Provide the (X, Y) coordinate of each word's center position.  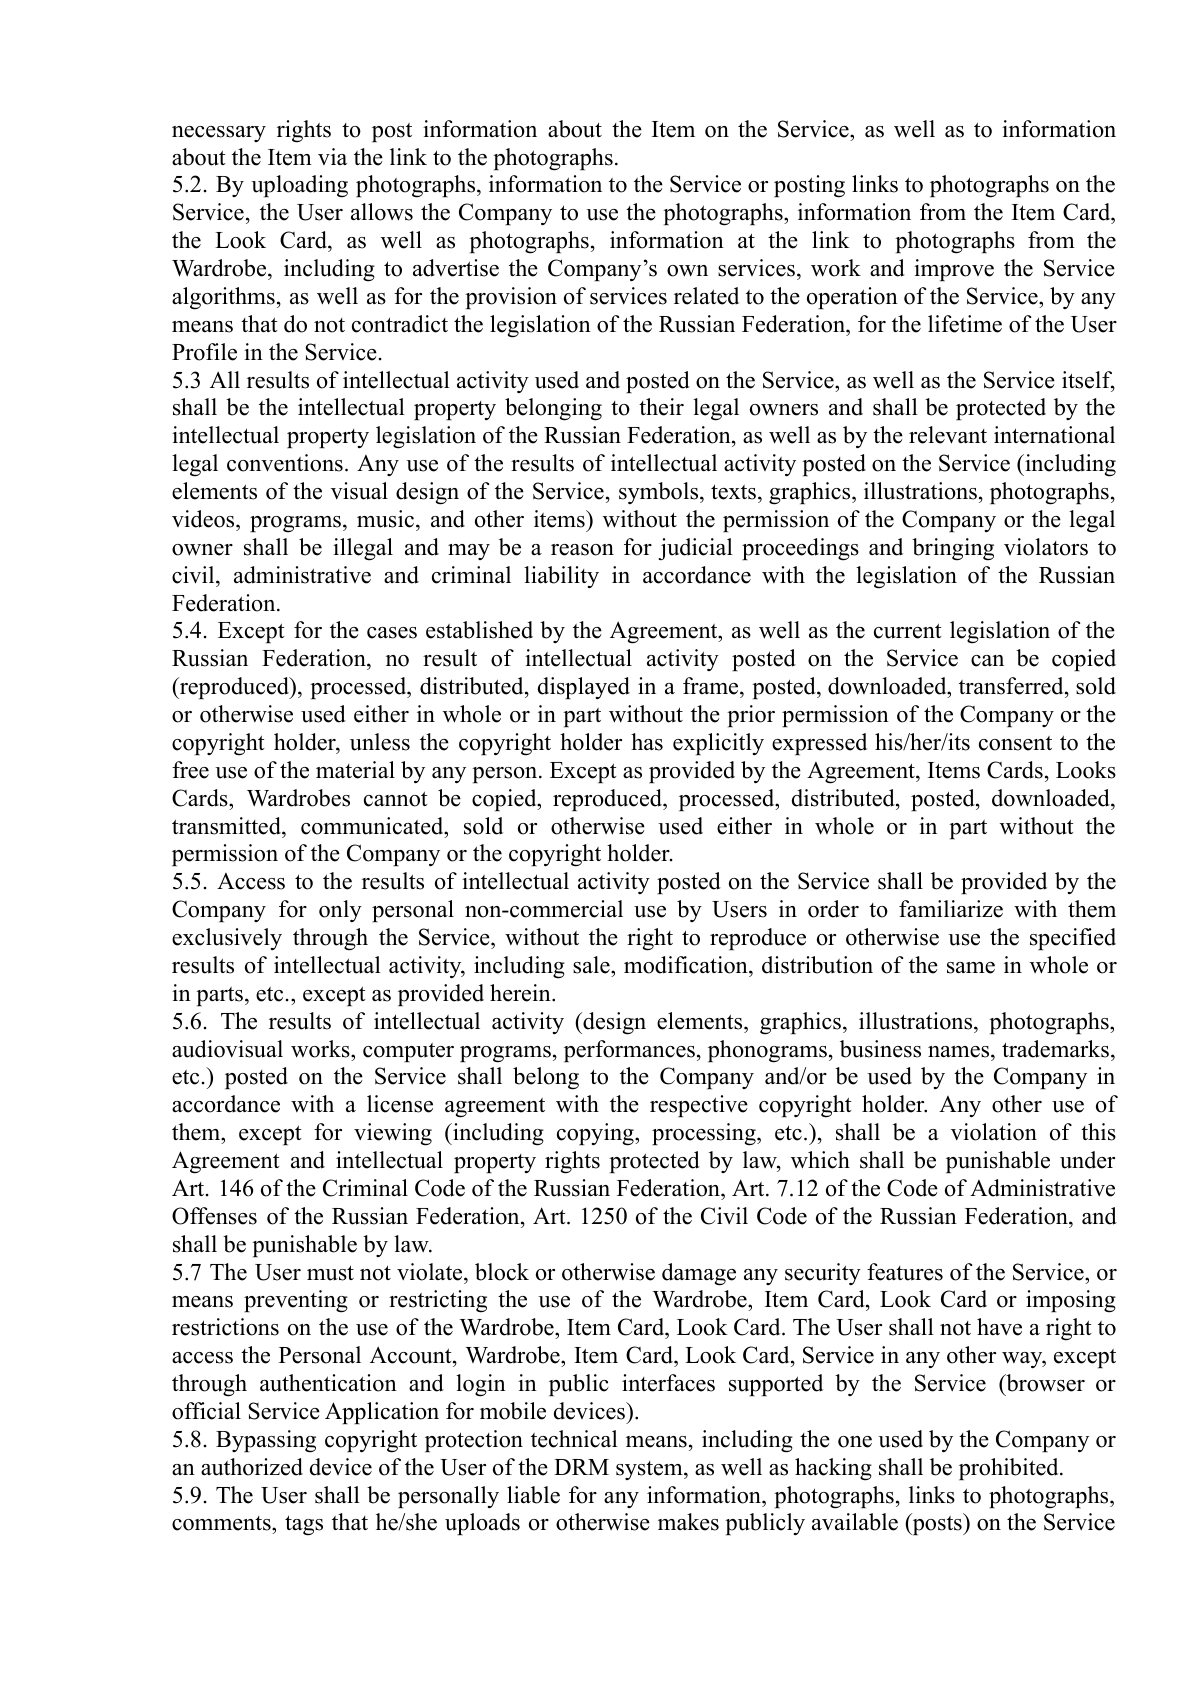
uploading (299, 186)
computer (408, 1052)
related (706, 296)
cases (392, 633)
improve (954, 270)
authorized (252, 1467)
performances (629, 1051)
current (908, 631)
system (650, 1470)
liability (561, 577)
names (960, 1052)
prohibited (1008, 1469)
